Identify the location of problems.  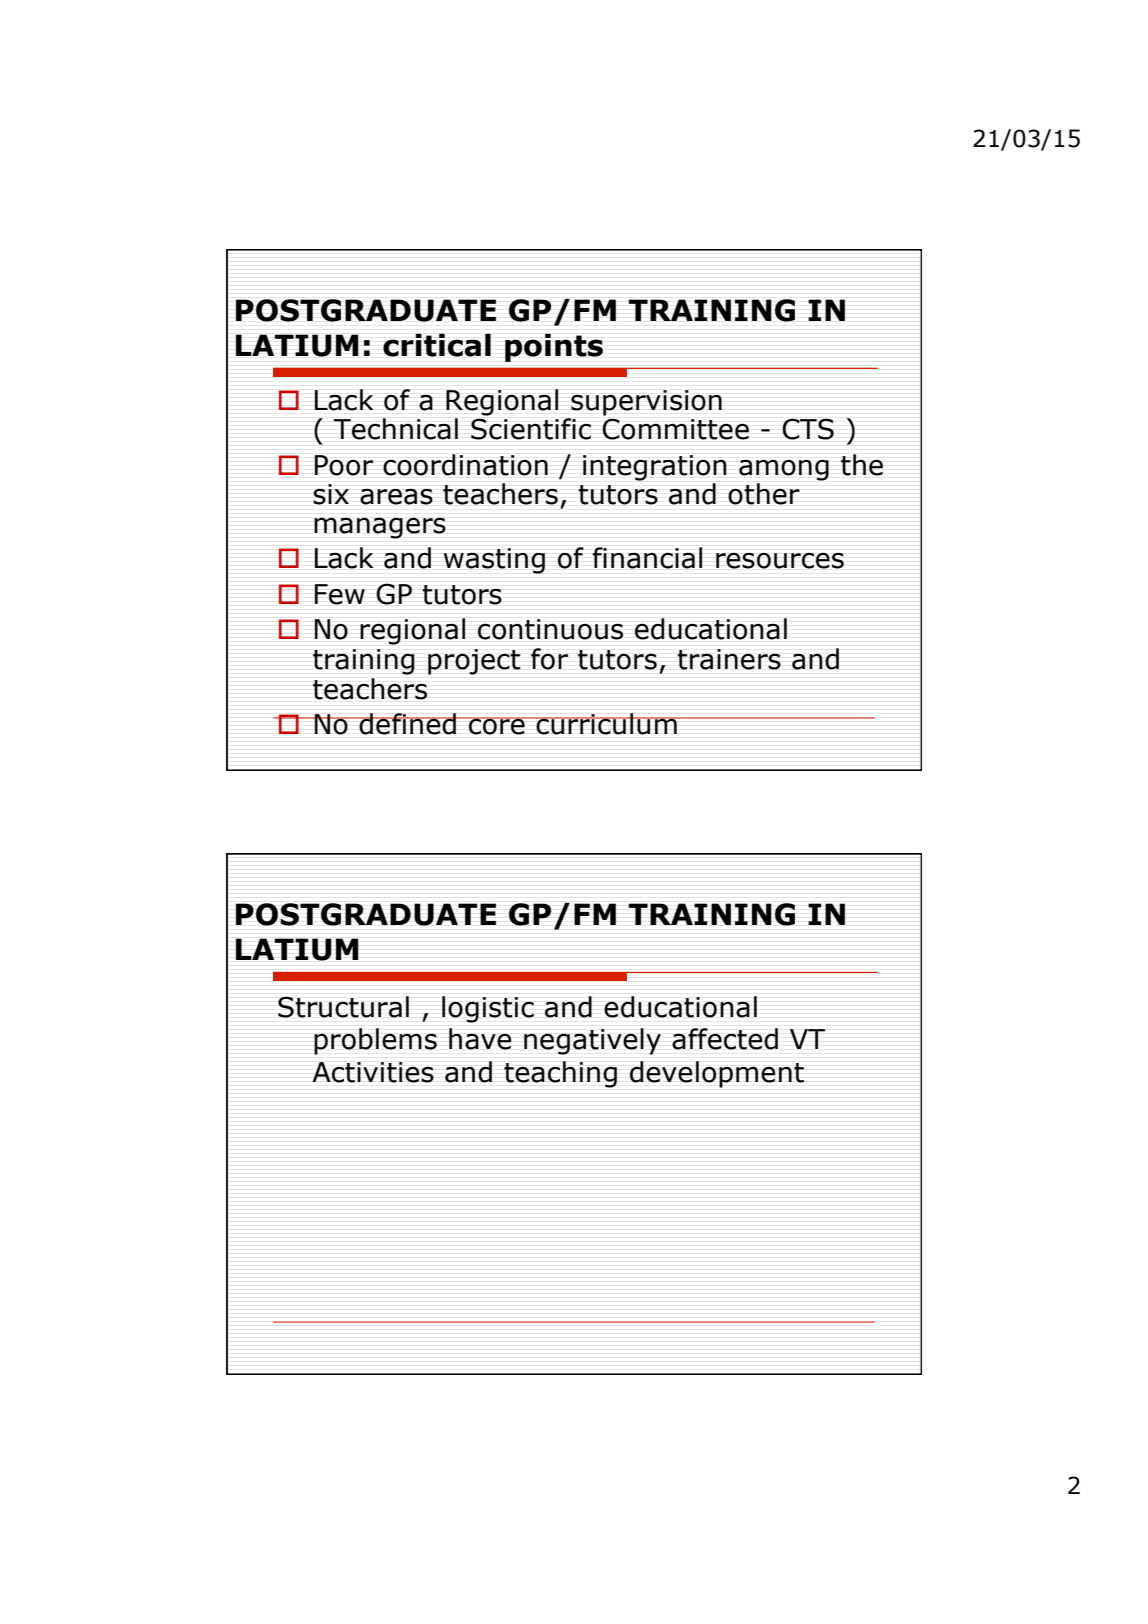
(375, 1041).
